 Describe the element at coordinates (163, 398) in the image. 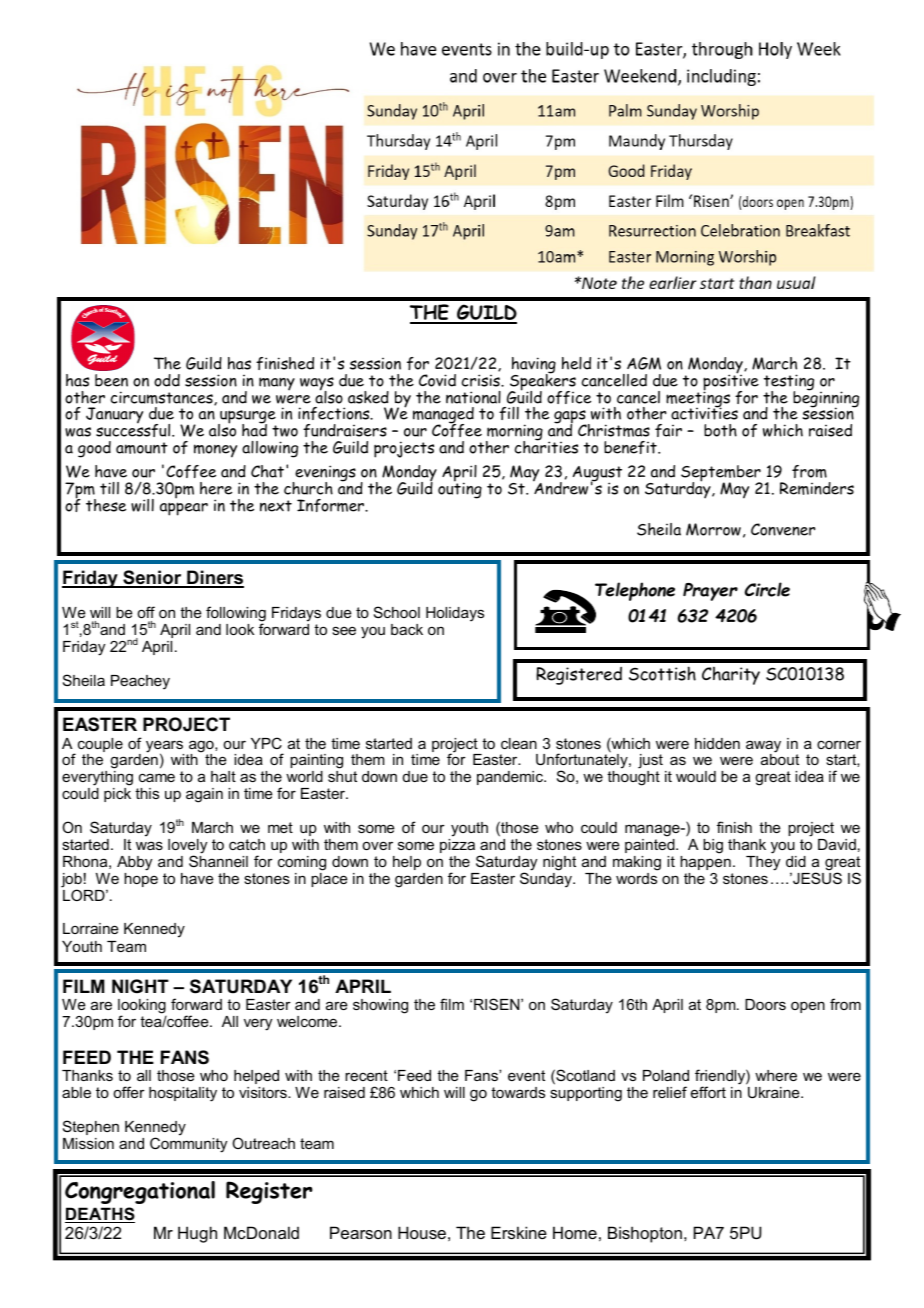

I see `circumstances` at that location.
